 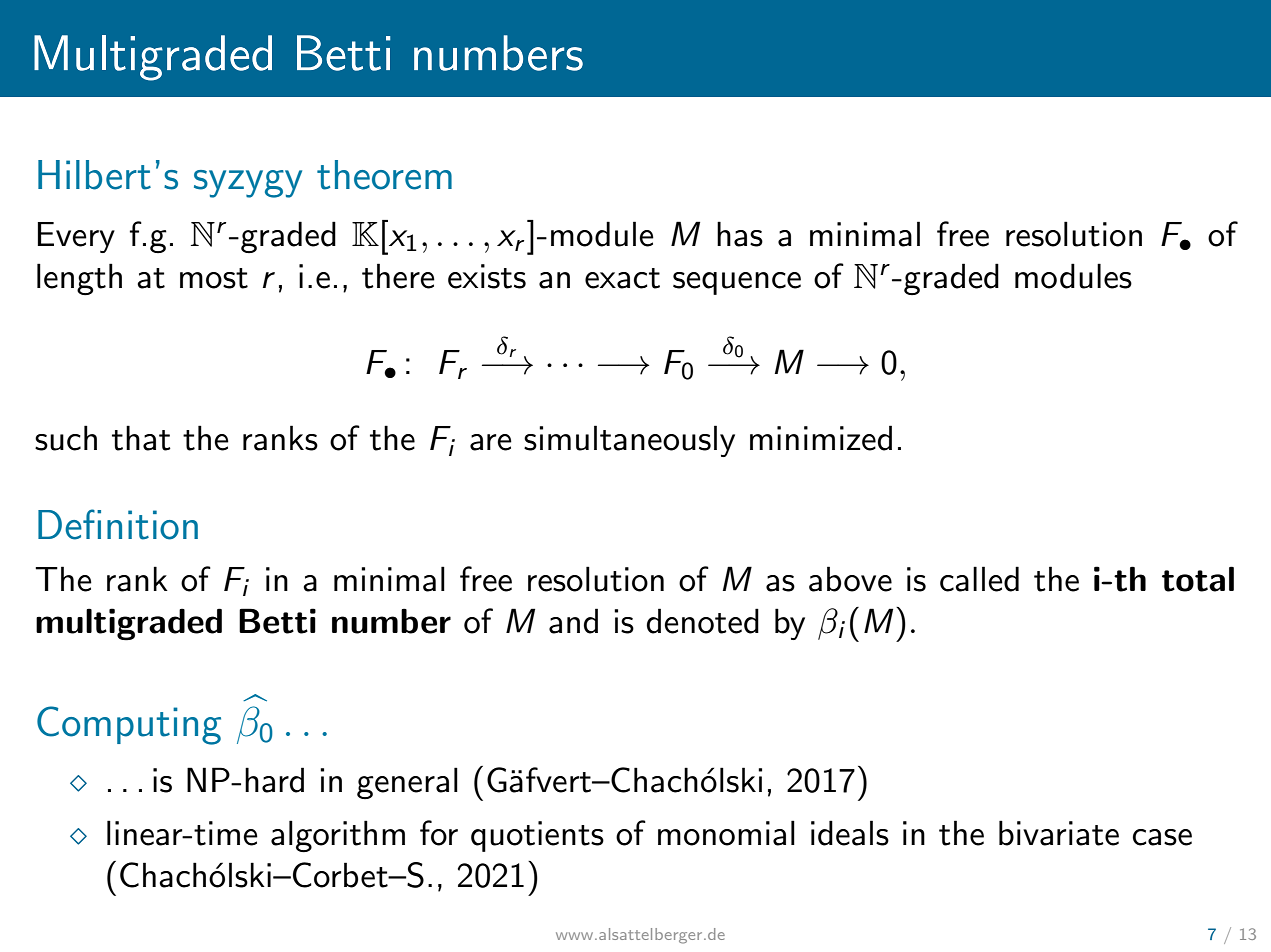 What do you see at coordinates (338, 836) in the image?
I see `algorithm` at bounding box center [338, 836].
